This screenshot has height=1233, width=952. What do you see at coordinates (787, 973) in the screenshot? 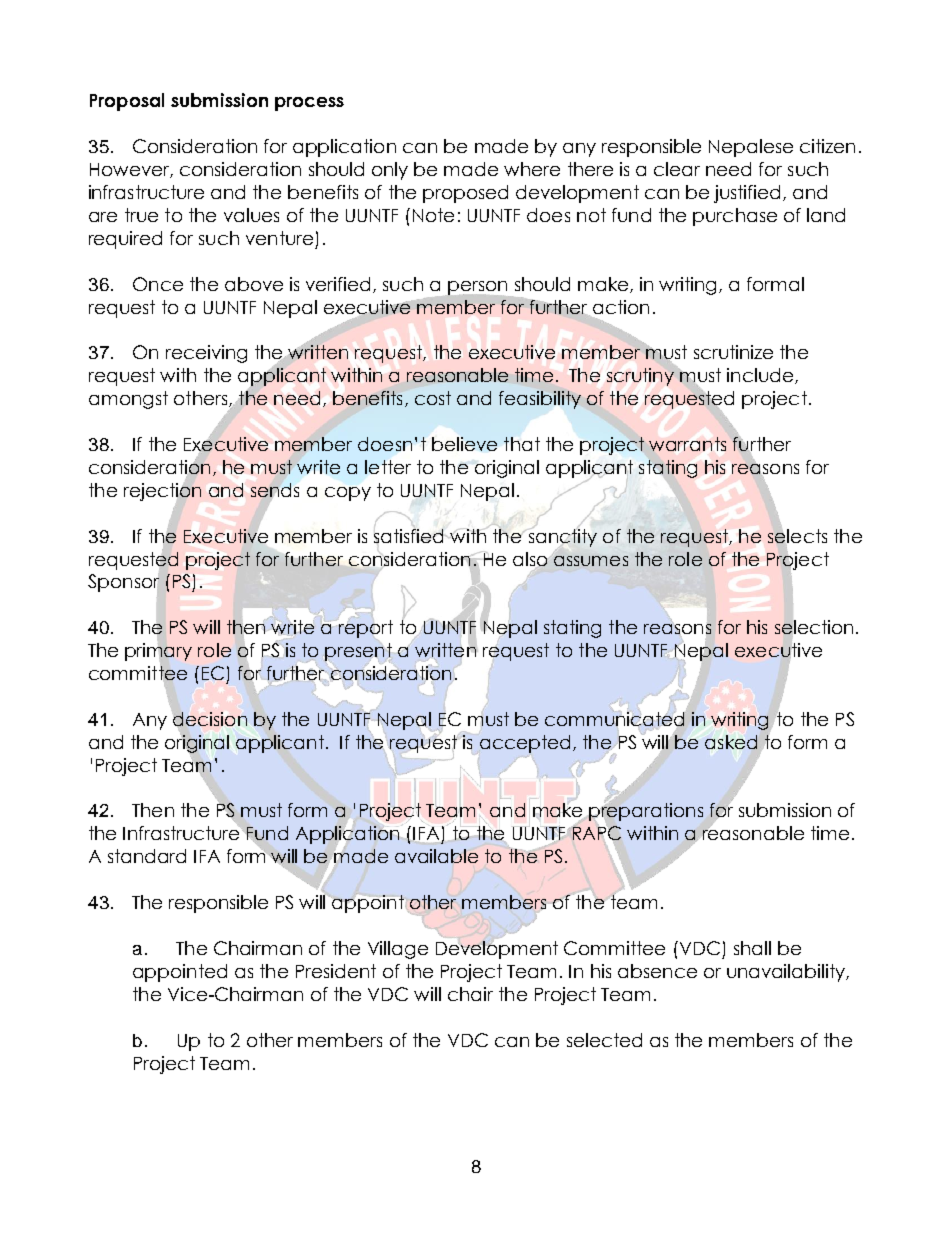
I see `unavailability` at bounding box center [787, 973].
